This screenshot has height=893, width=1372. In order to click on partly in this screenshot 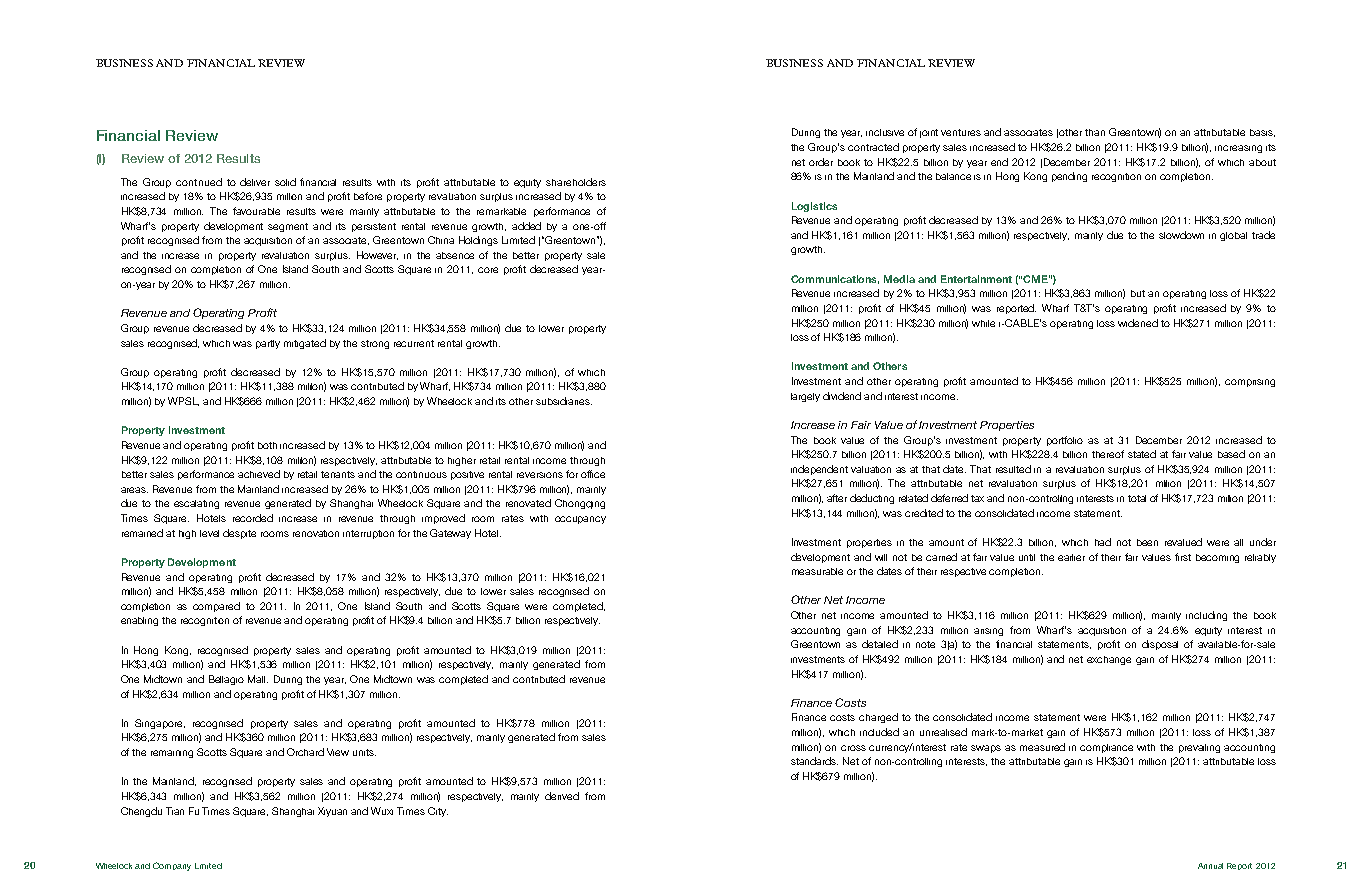, I will do `click(268, 344)`.
